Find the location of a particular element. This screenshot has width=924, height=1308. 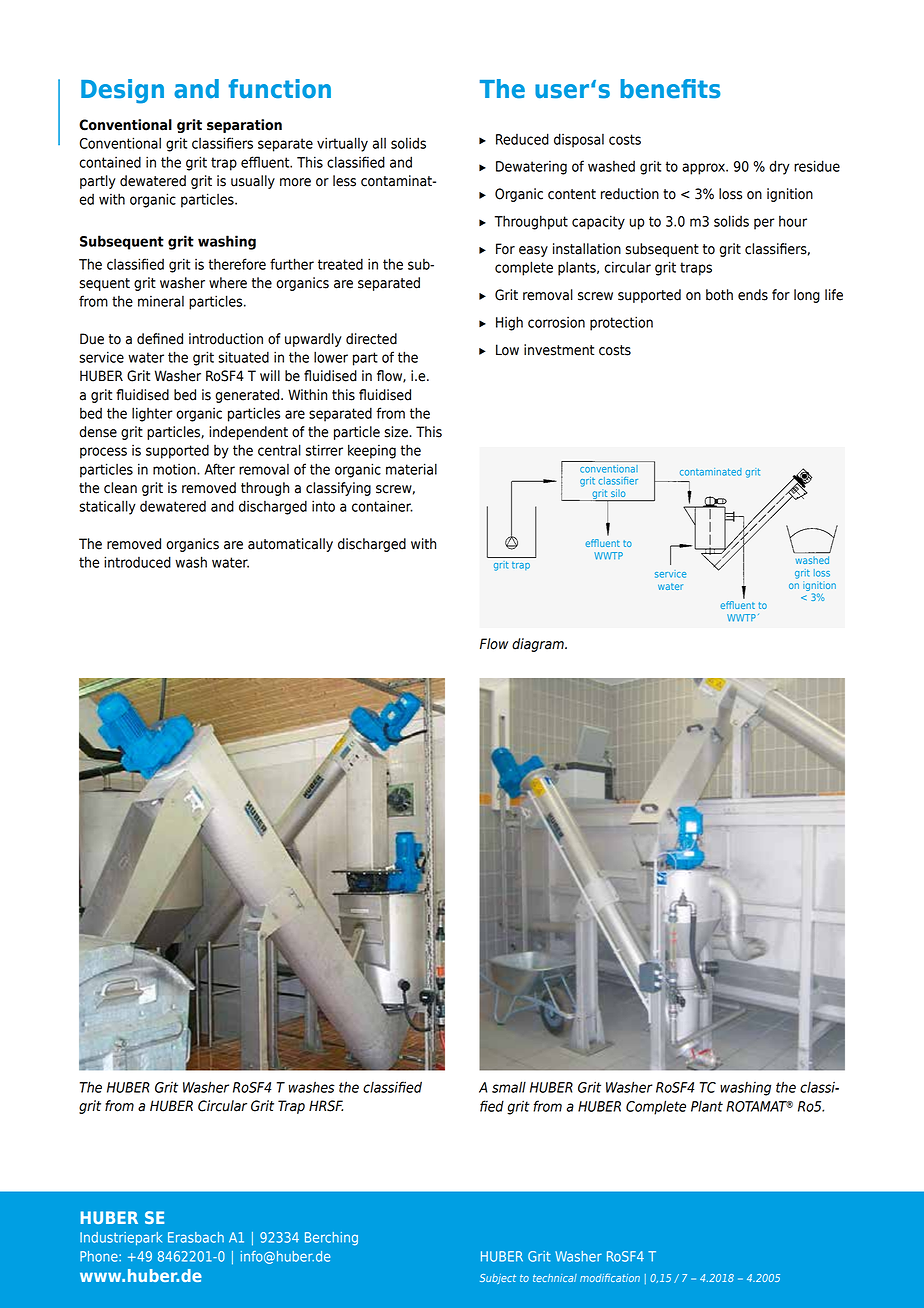

Reduced is located at coordinates (522, 139).
